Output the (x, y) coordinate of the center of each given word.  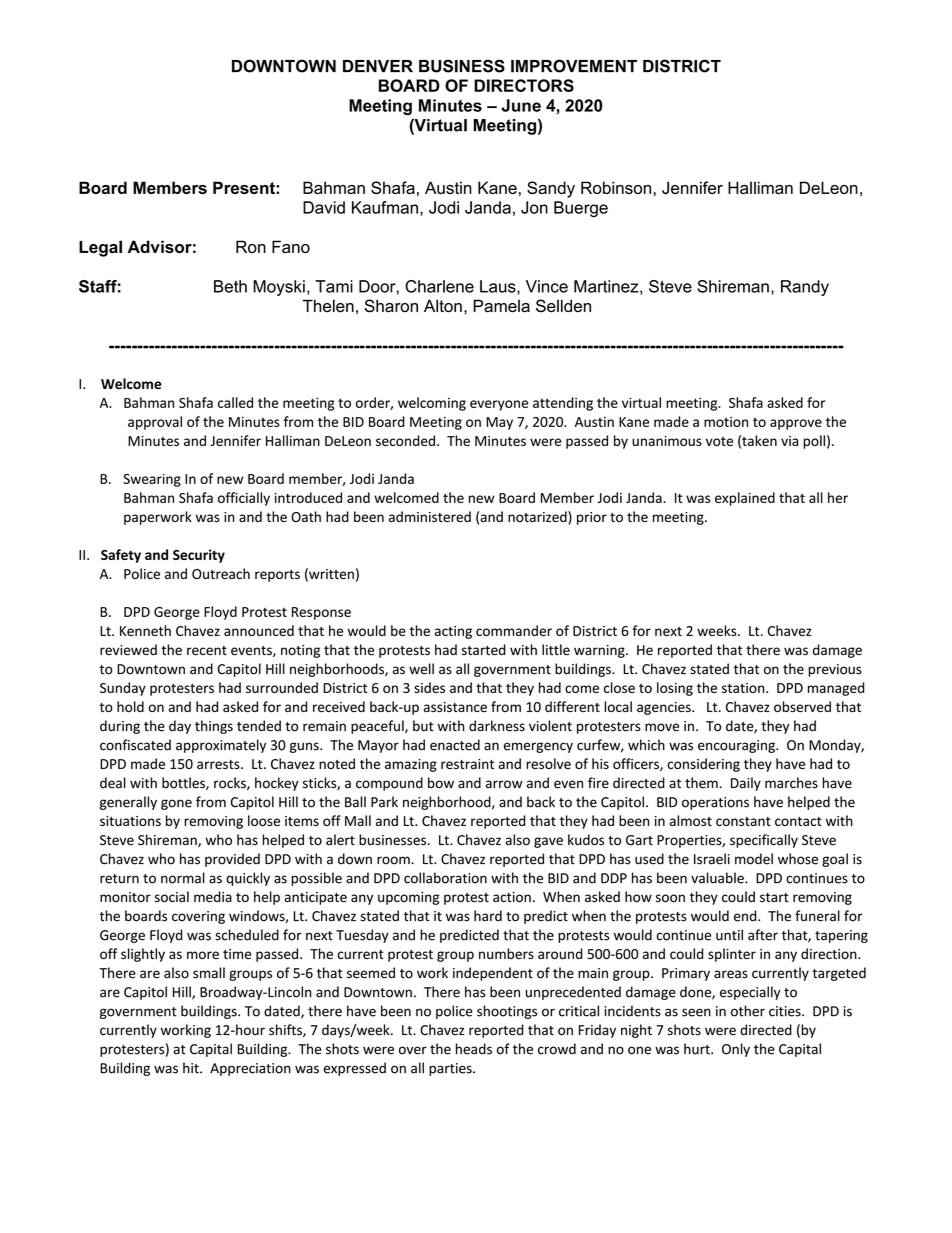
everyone (499, 405)
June (521, 105)
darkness (497, 726)
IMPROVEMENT (574, 66)
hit (192, 1068)
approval (155, 423)
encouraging (737, 746)
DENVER (378, 66)
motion (726, 422)
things (214, 727)
